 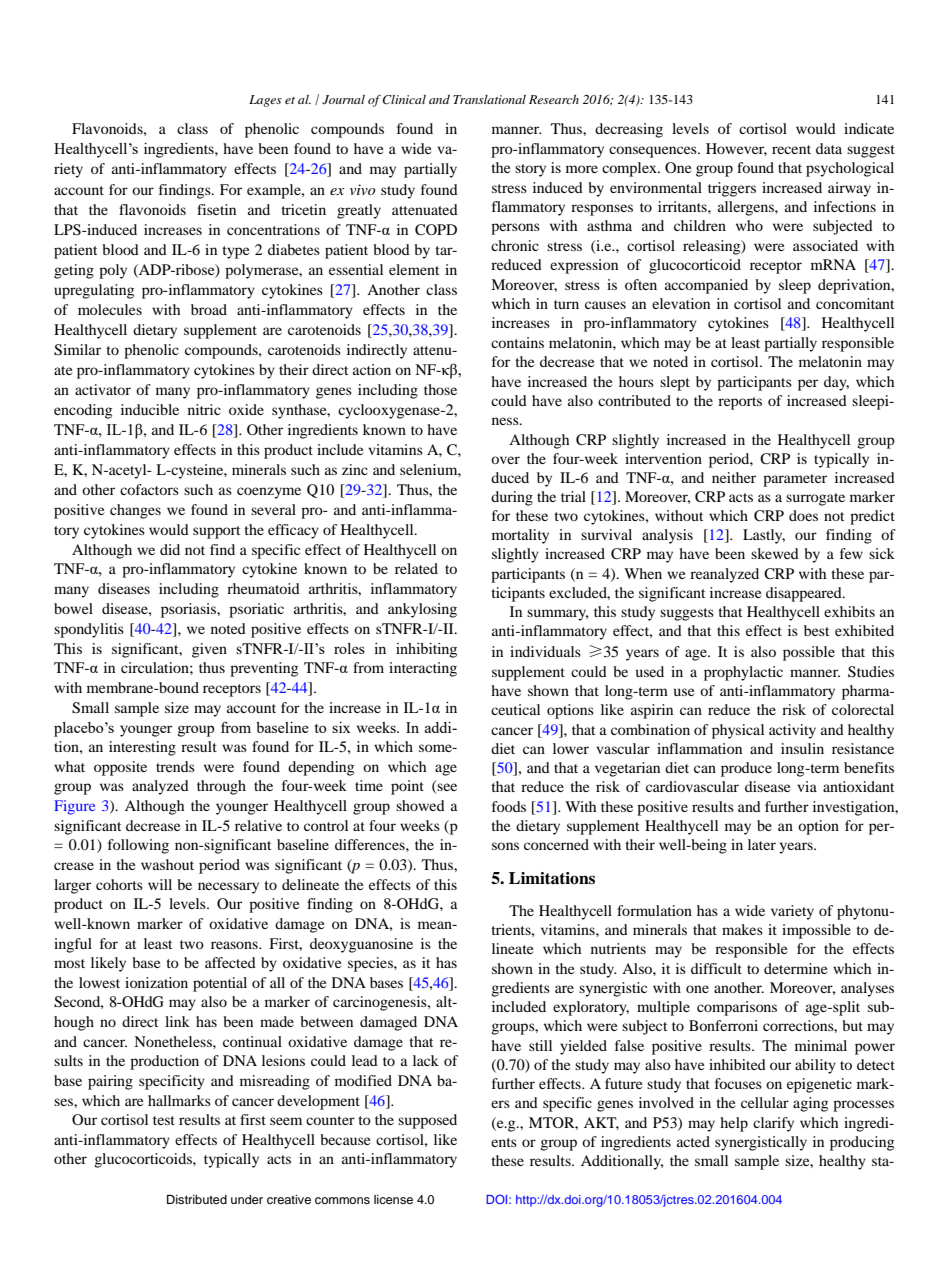 I want to click on clarify, so click(x=773, y=1124).
